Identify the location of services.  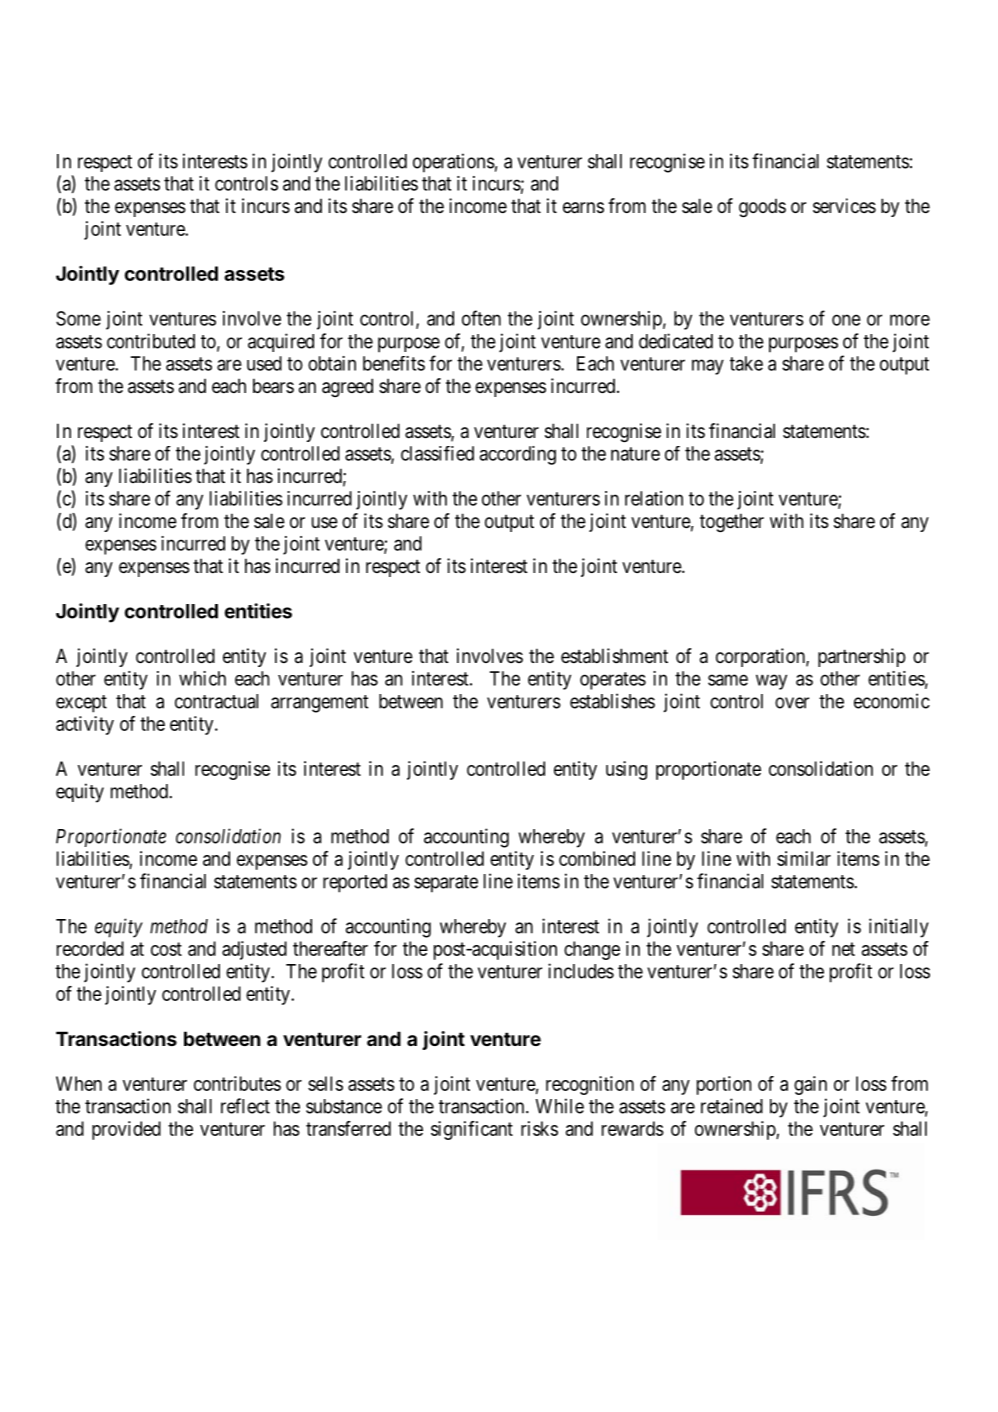
(844, 206).
